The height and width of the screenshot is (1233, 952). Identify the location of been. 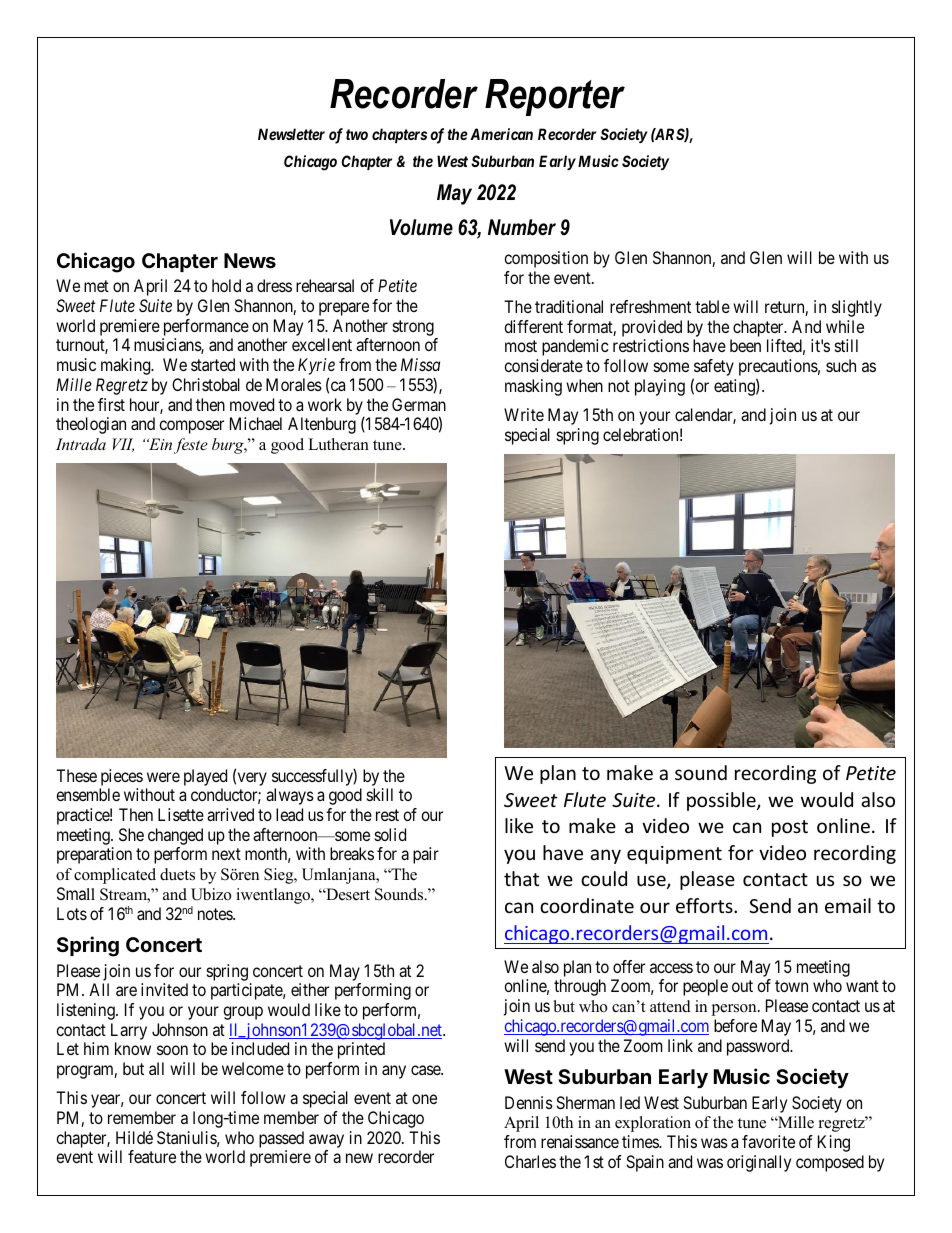
(745, 345).
